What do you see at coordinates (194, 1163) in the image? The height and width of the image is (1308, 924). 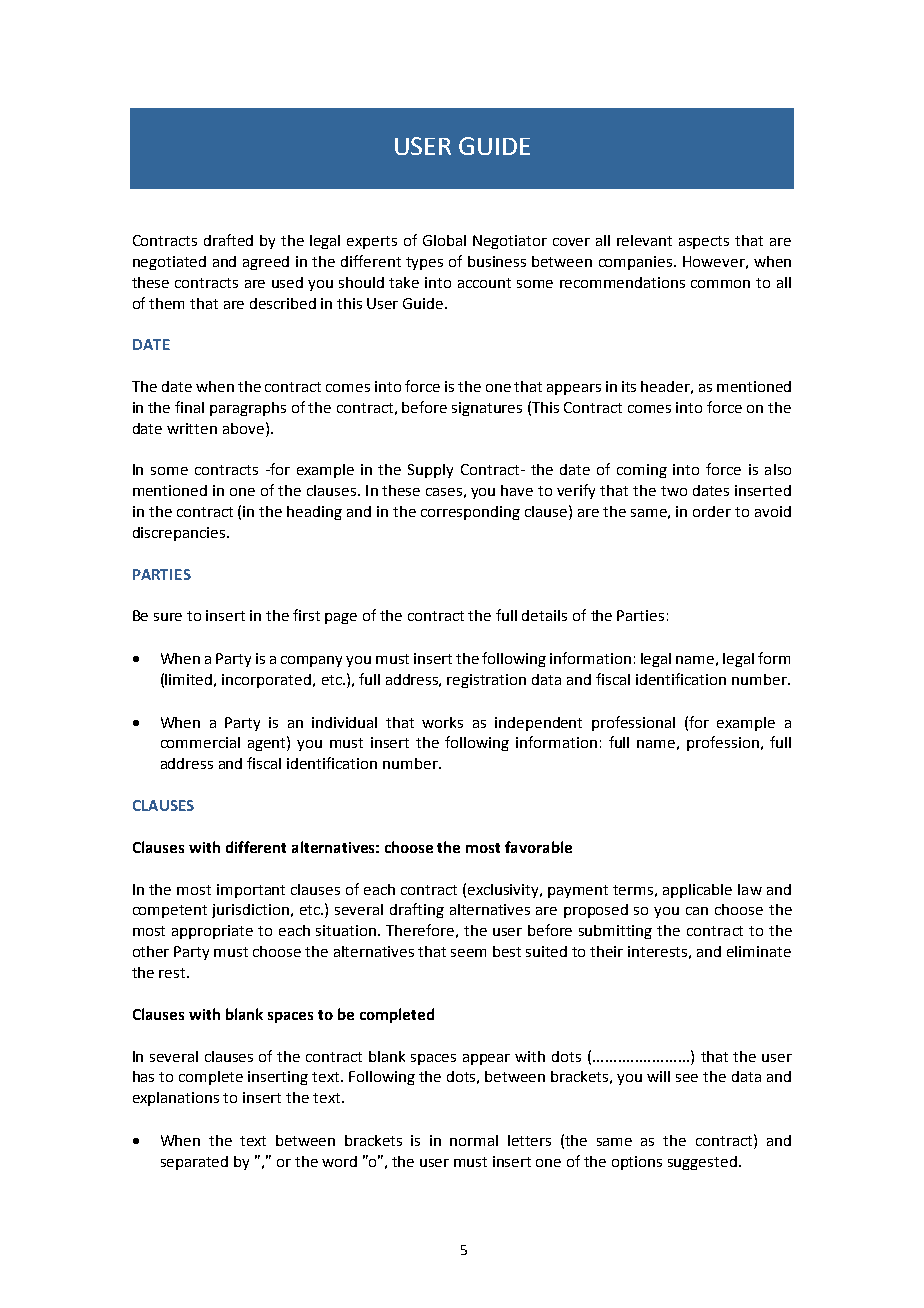 I see `separated` at bounding box center [194, 1163].
